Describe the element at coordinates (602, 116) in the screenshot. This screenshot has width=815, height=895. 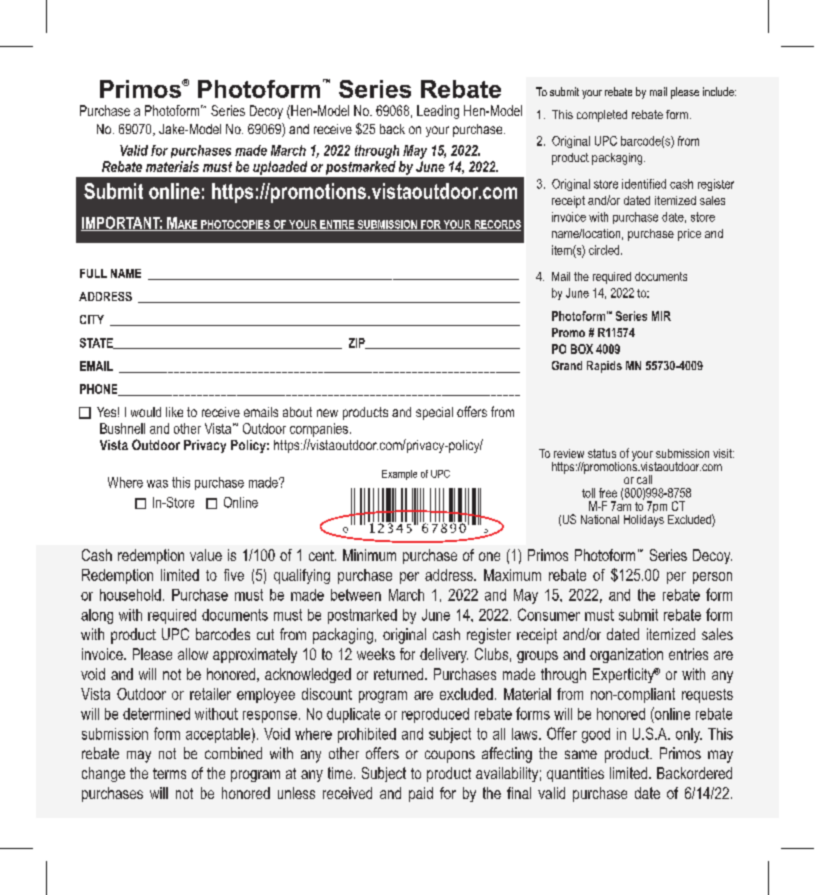
I see `completed` at that location.
